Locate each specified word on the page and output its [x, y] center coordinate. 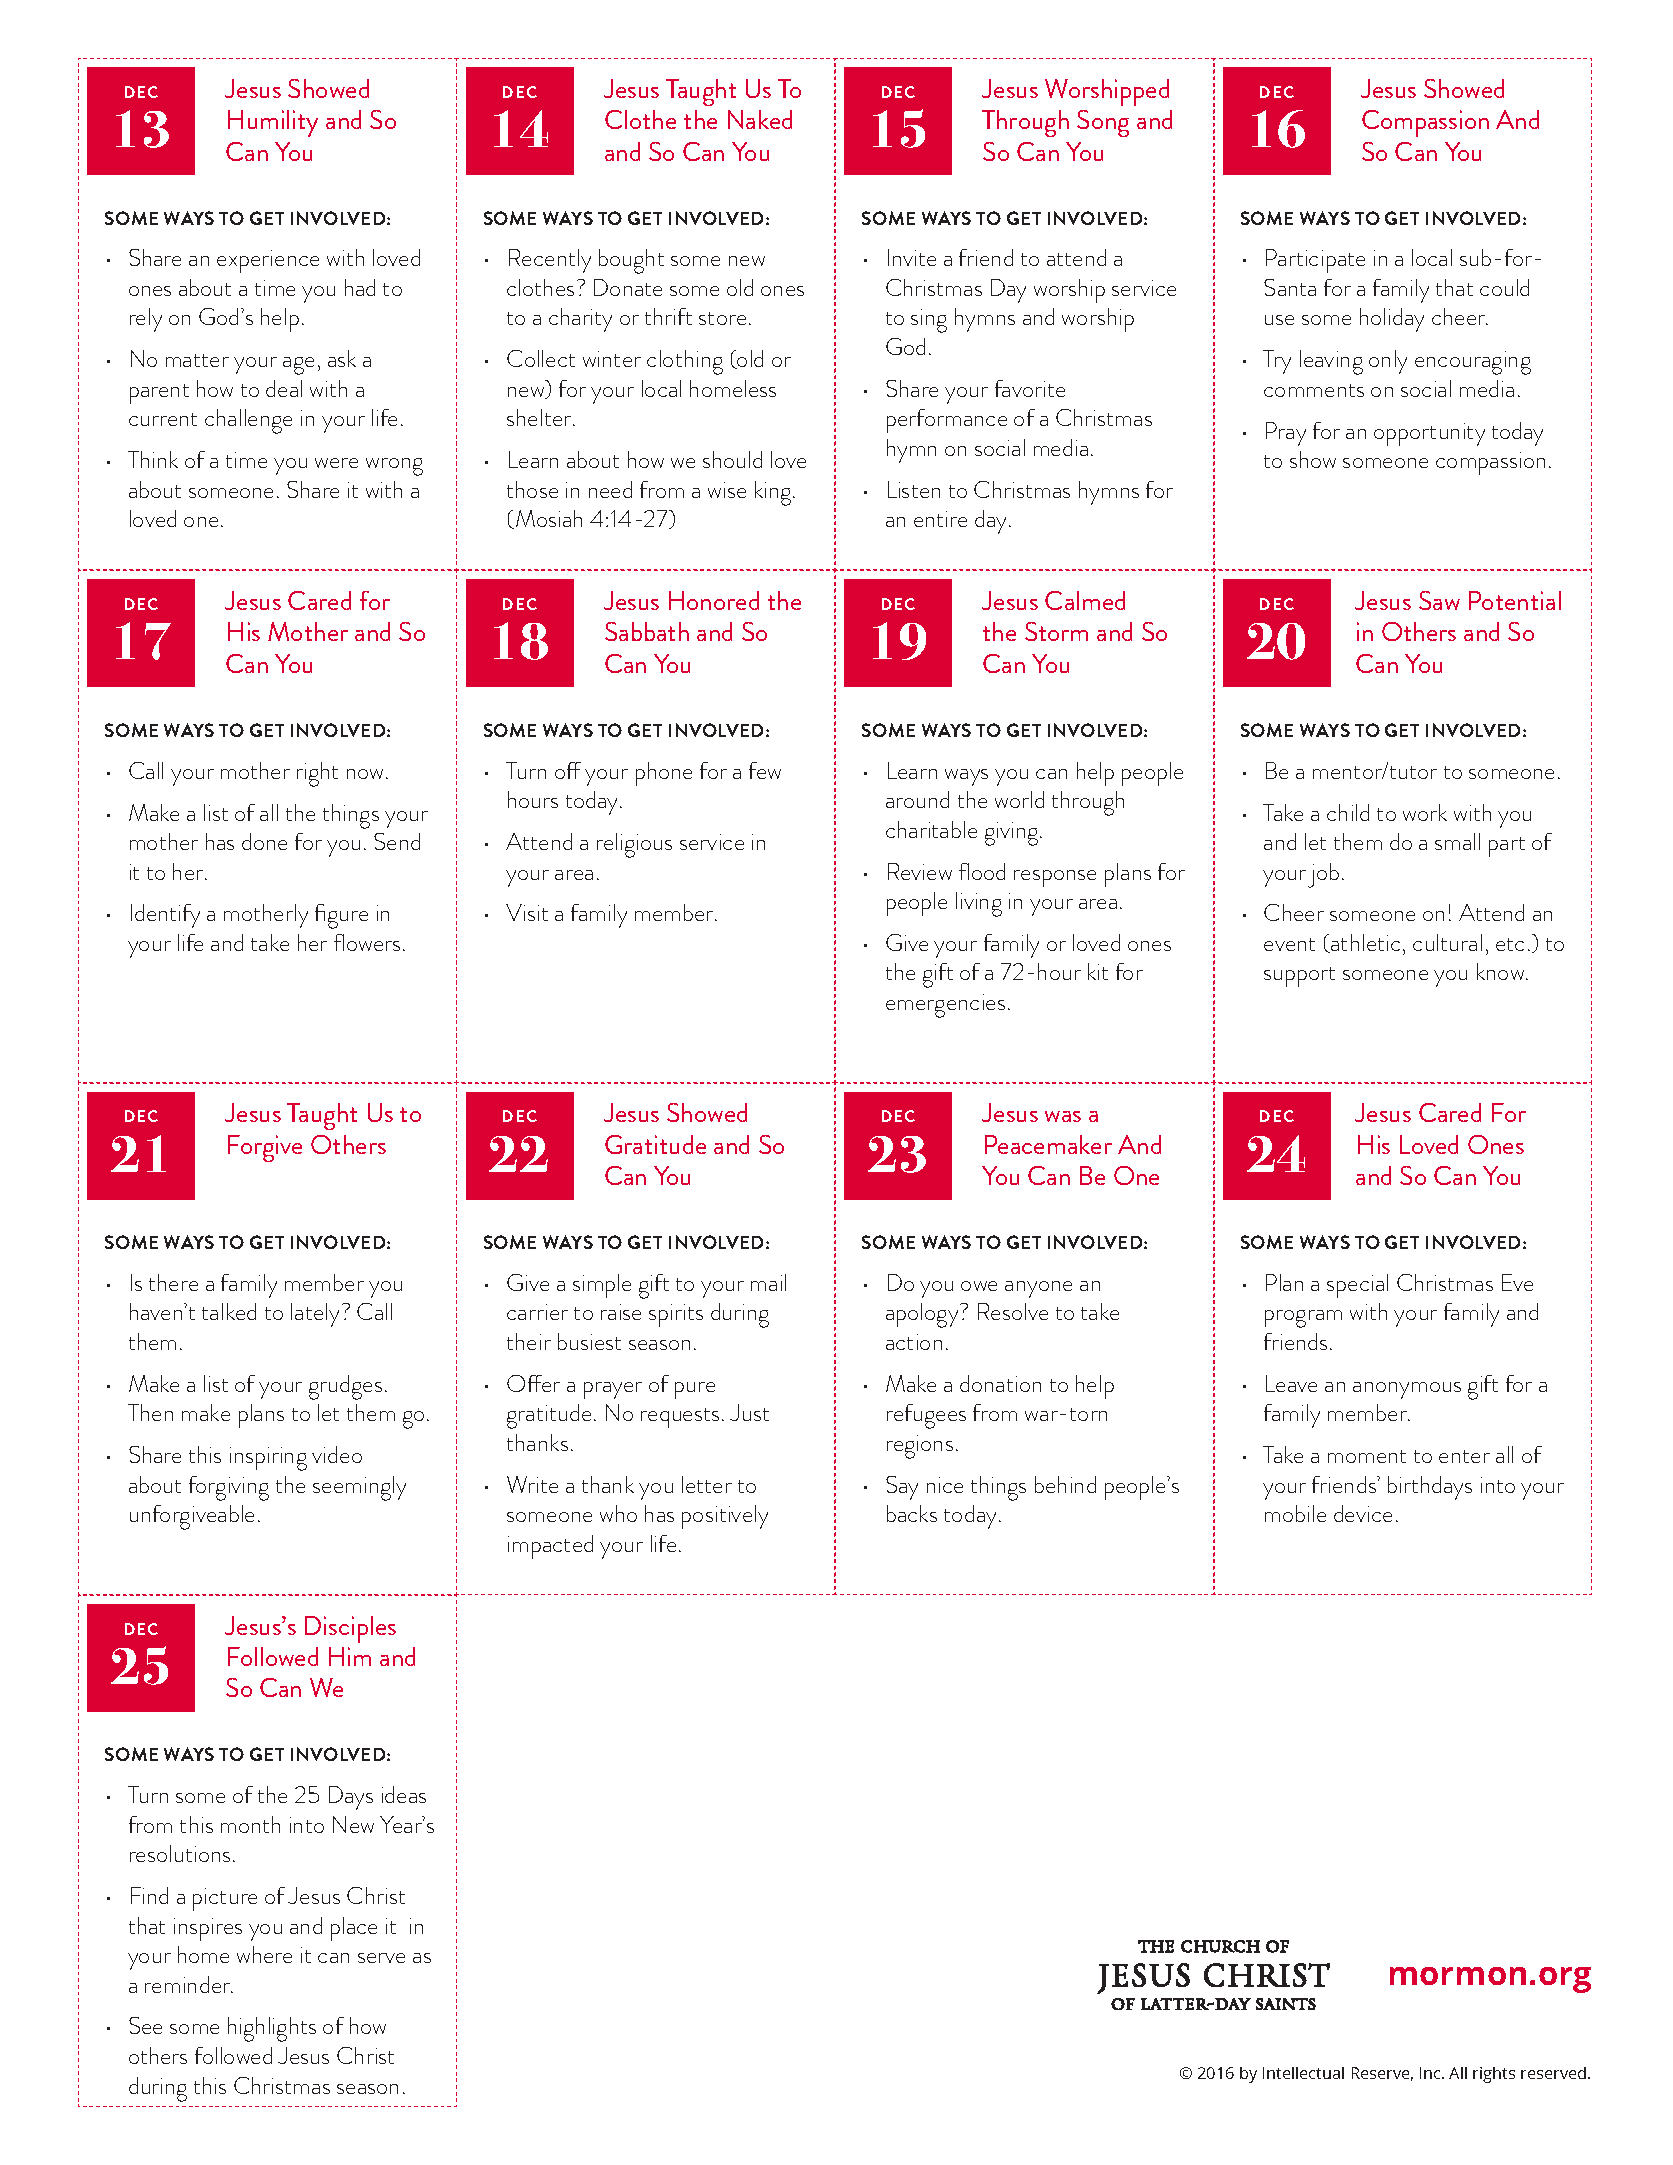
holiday [1392, 320]
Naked [760, 119]
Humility [273, 123]
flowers [367, 942]
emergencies [945, 1006]
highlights [272, 2029]
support [1299, 977]
